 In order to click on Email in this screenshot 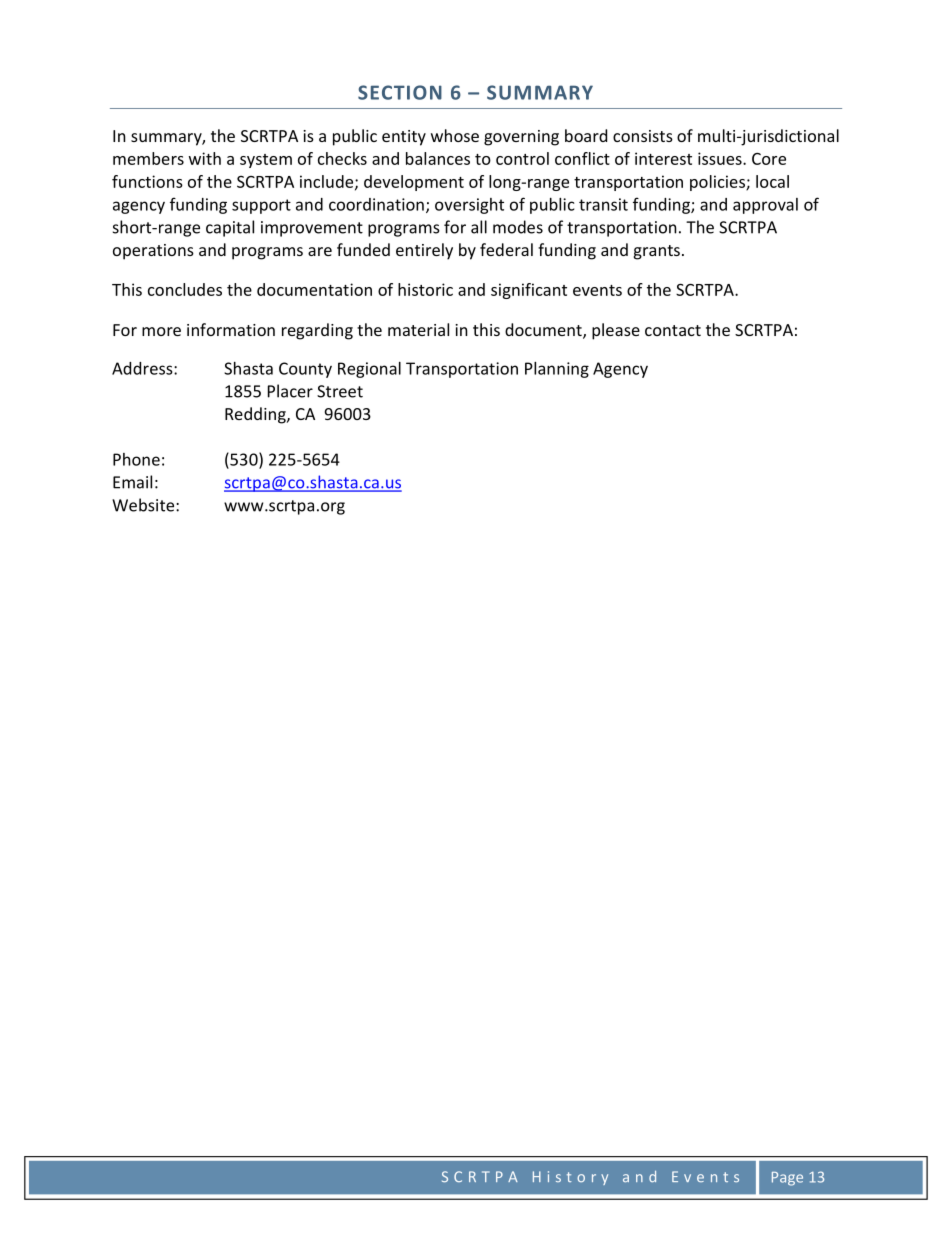, I will do `click(132, 482)`.
